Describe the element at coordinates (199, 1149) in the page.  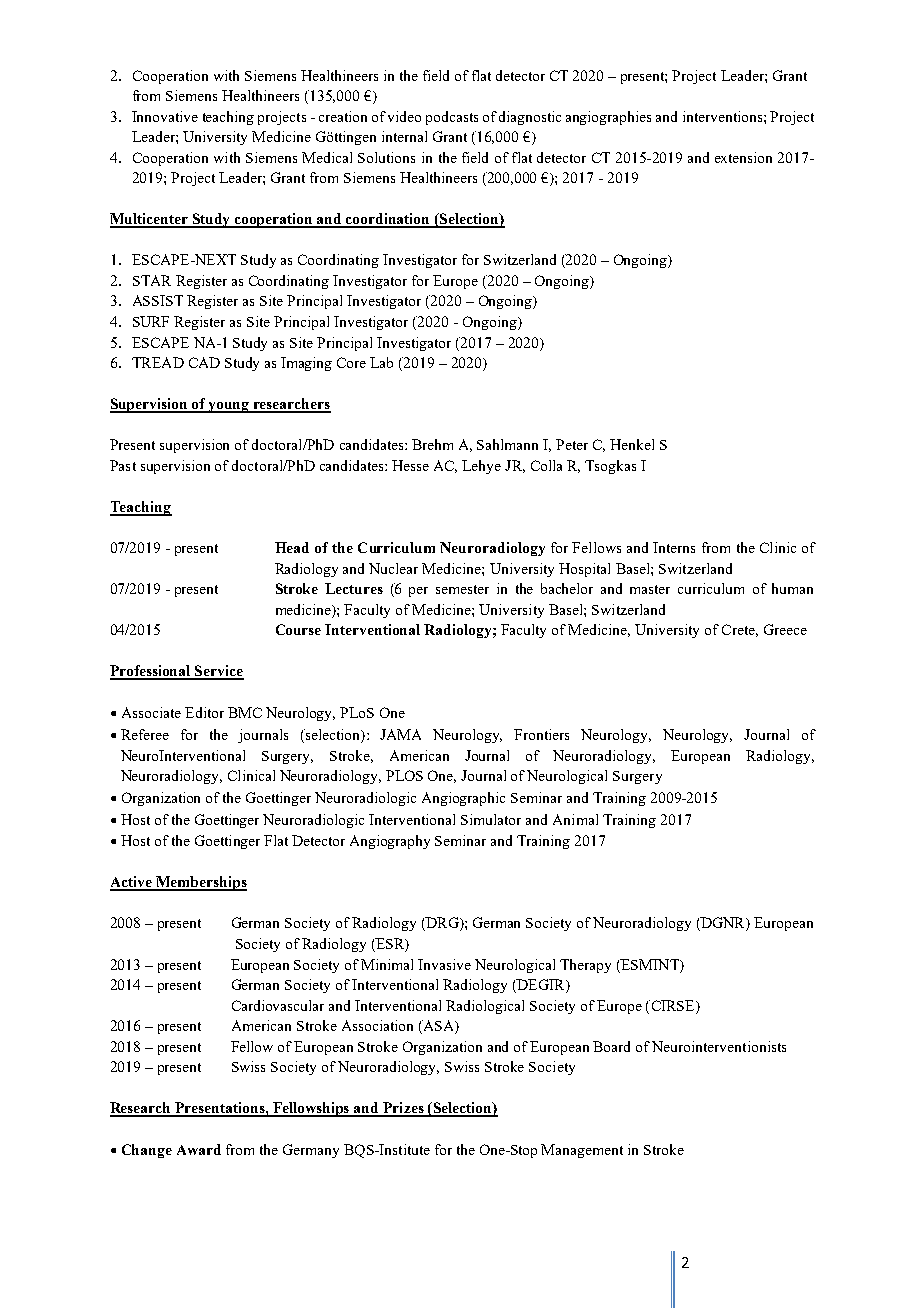
I see `Award` at that location.
